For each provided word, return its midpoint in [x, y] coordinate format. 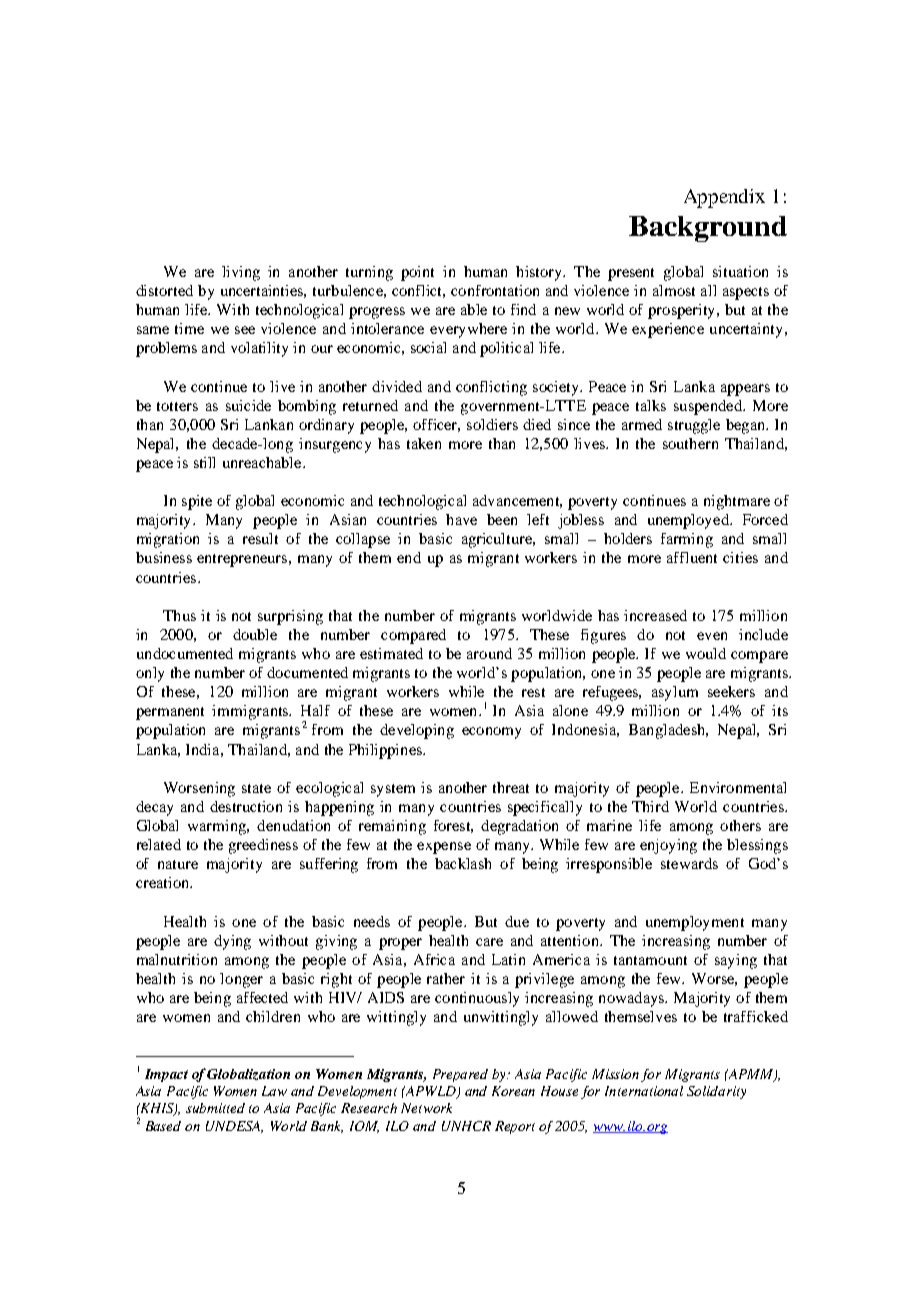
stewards [689, 863]
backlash [463, 863]
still [204, 462]
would [706, 653]
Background [708, 229]
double [255, 634]
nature [178, 864]
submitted [215, 1108]
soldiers [492, 424]
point [417, 273]
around [489, 653]
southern [690, 443]
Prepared [460, 1075]
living [241, 273]
